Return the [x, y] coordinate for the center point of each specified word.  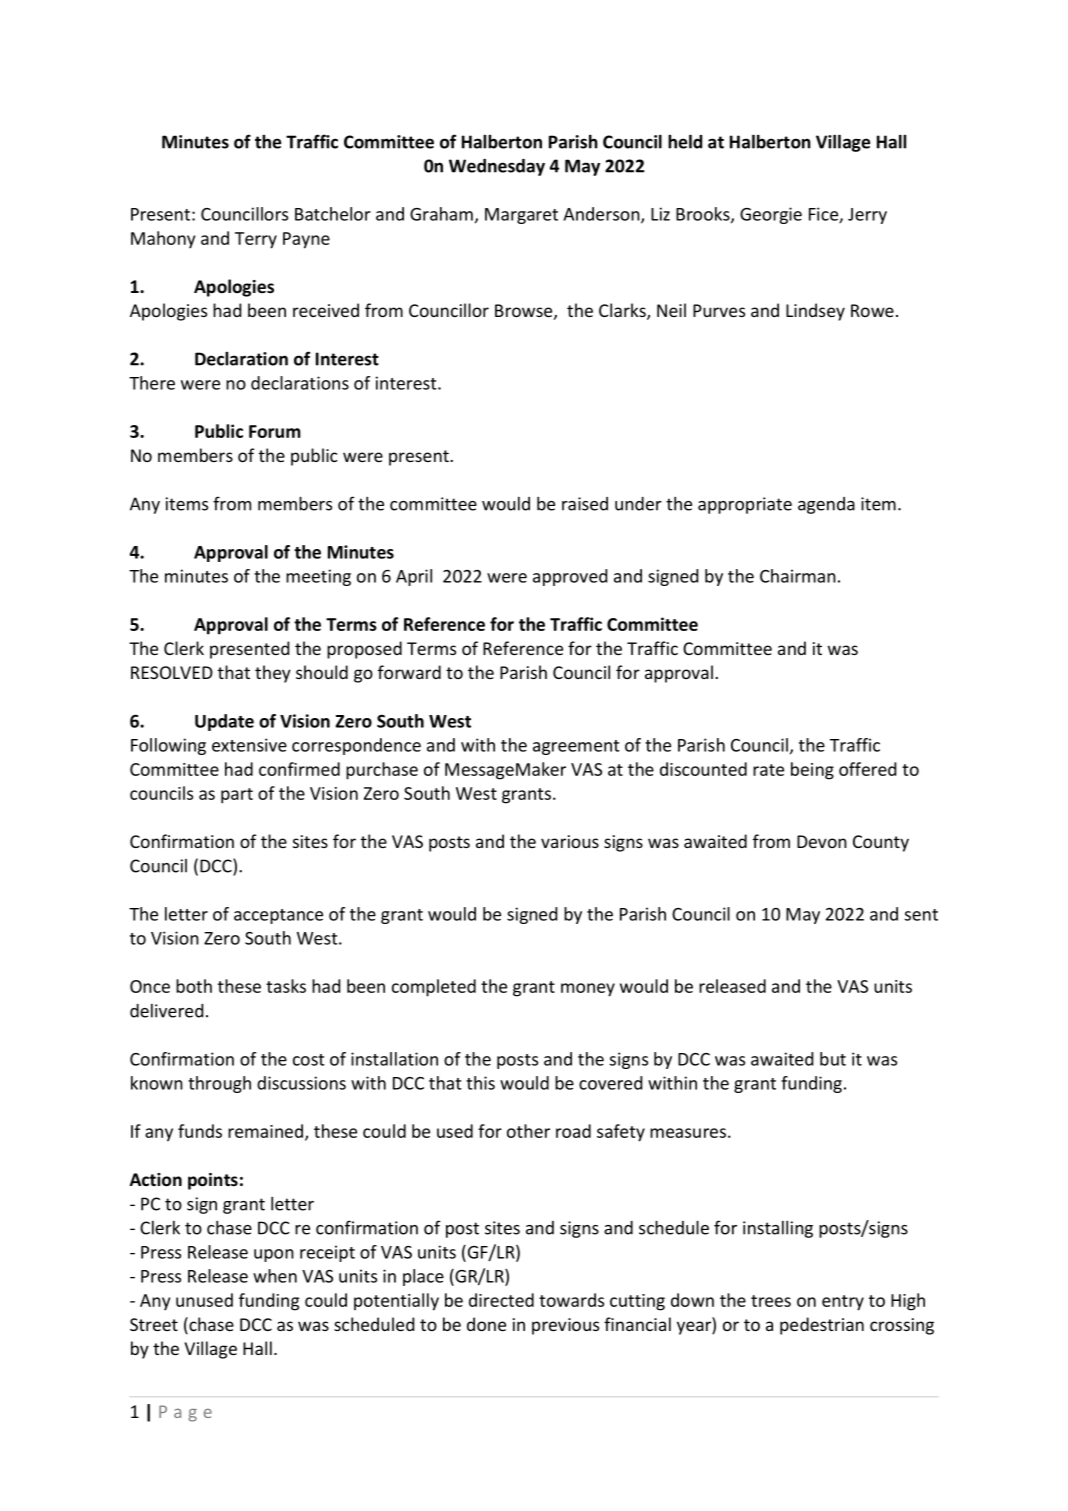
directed [501, 1300]
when [275, 1276]
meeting [318, 577]
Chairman [798, 576]
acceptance [278, 916]
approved [570, 577]
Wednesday [497, 167]
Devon [822, 841]
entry [843, 1303]
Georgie [771, 215]
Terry [256, 240]
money [588, 990]
